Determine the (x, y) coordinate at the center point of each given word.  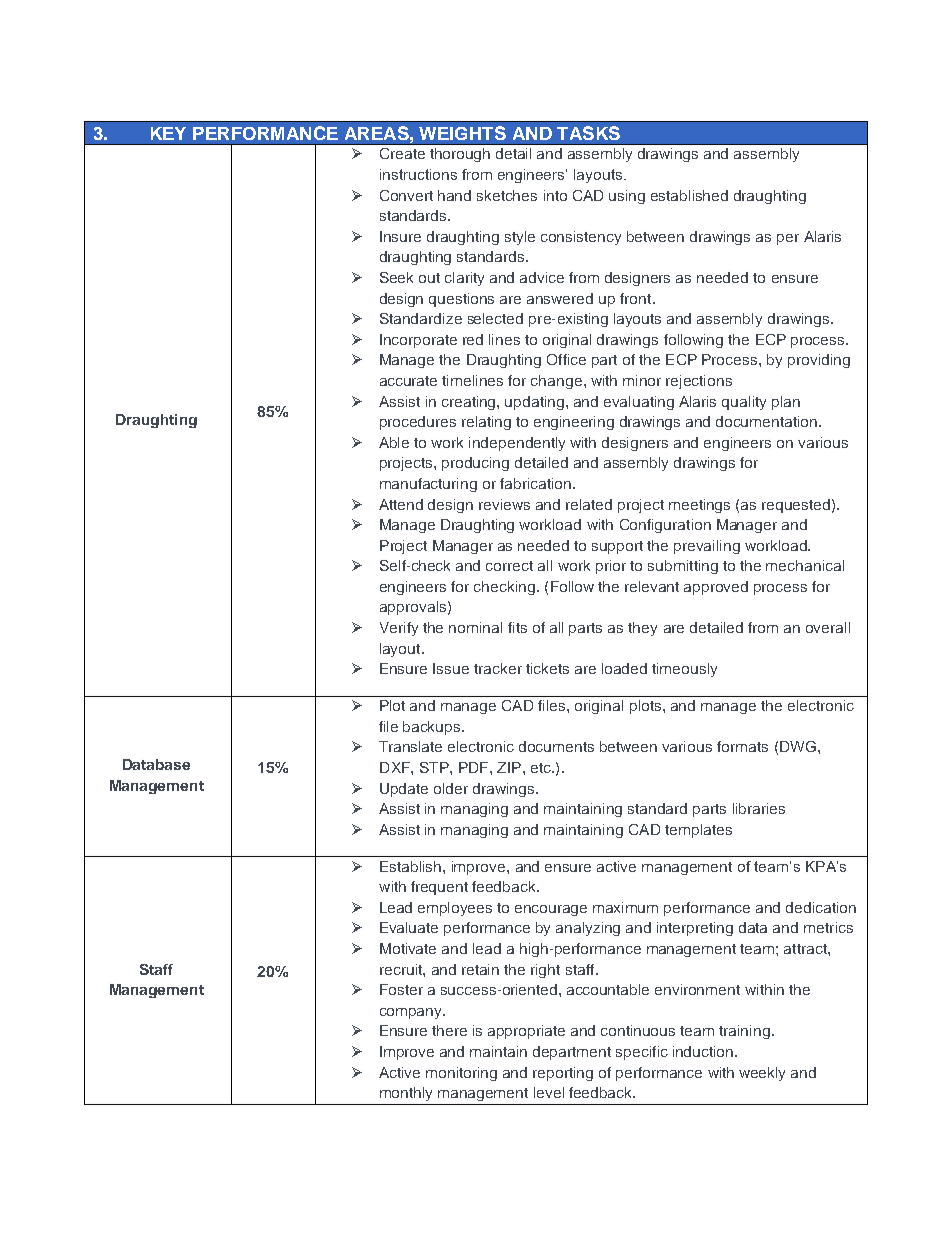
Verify (399, 629)
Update (404, 790)
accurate (408, 381)
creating (470, 403)
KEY (168, 133)
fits (517, 627)
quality (744, 403)
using (627, 197)
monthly (406, 1094)
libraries (759, 808)
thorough (460, 155)
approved (716, 588)
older (451, 788)
